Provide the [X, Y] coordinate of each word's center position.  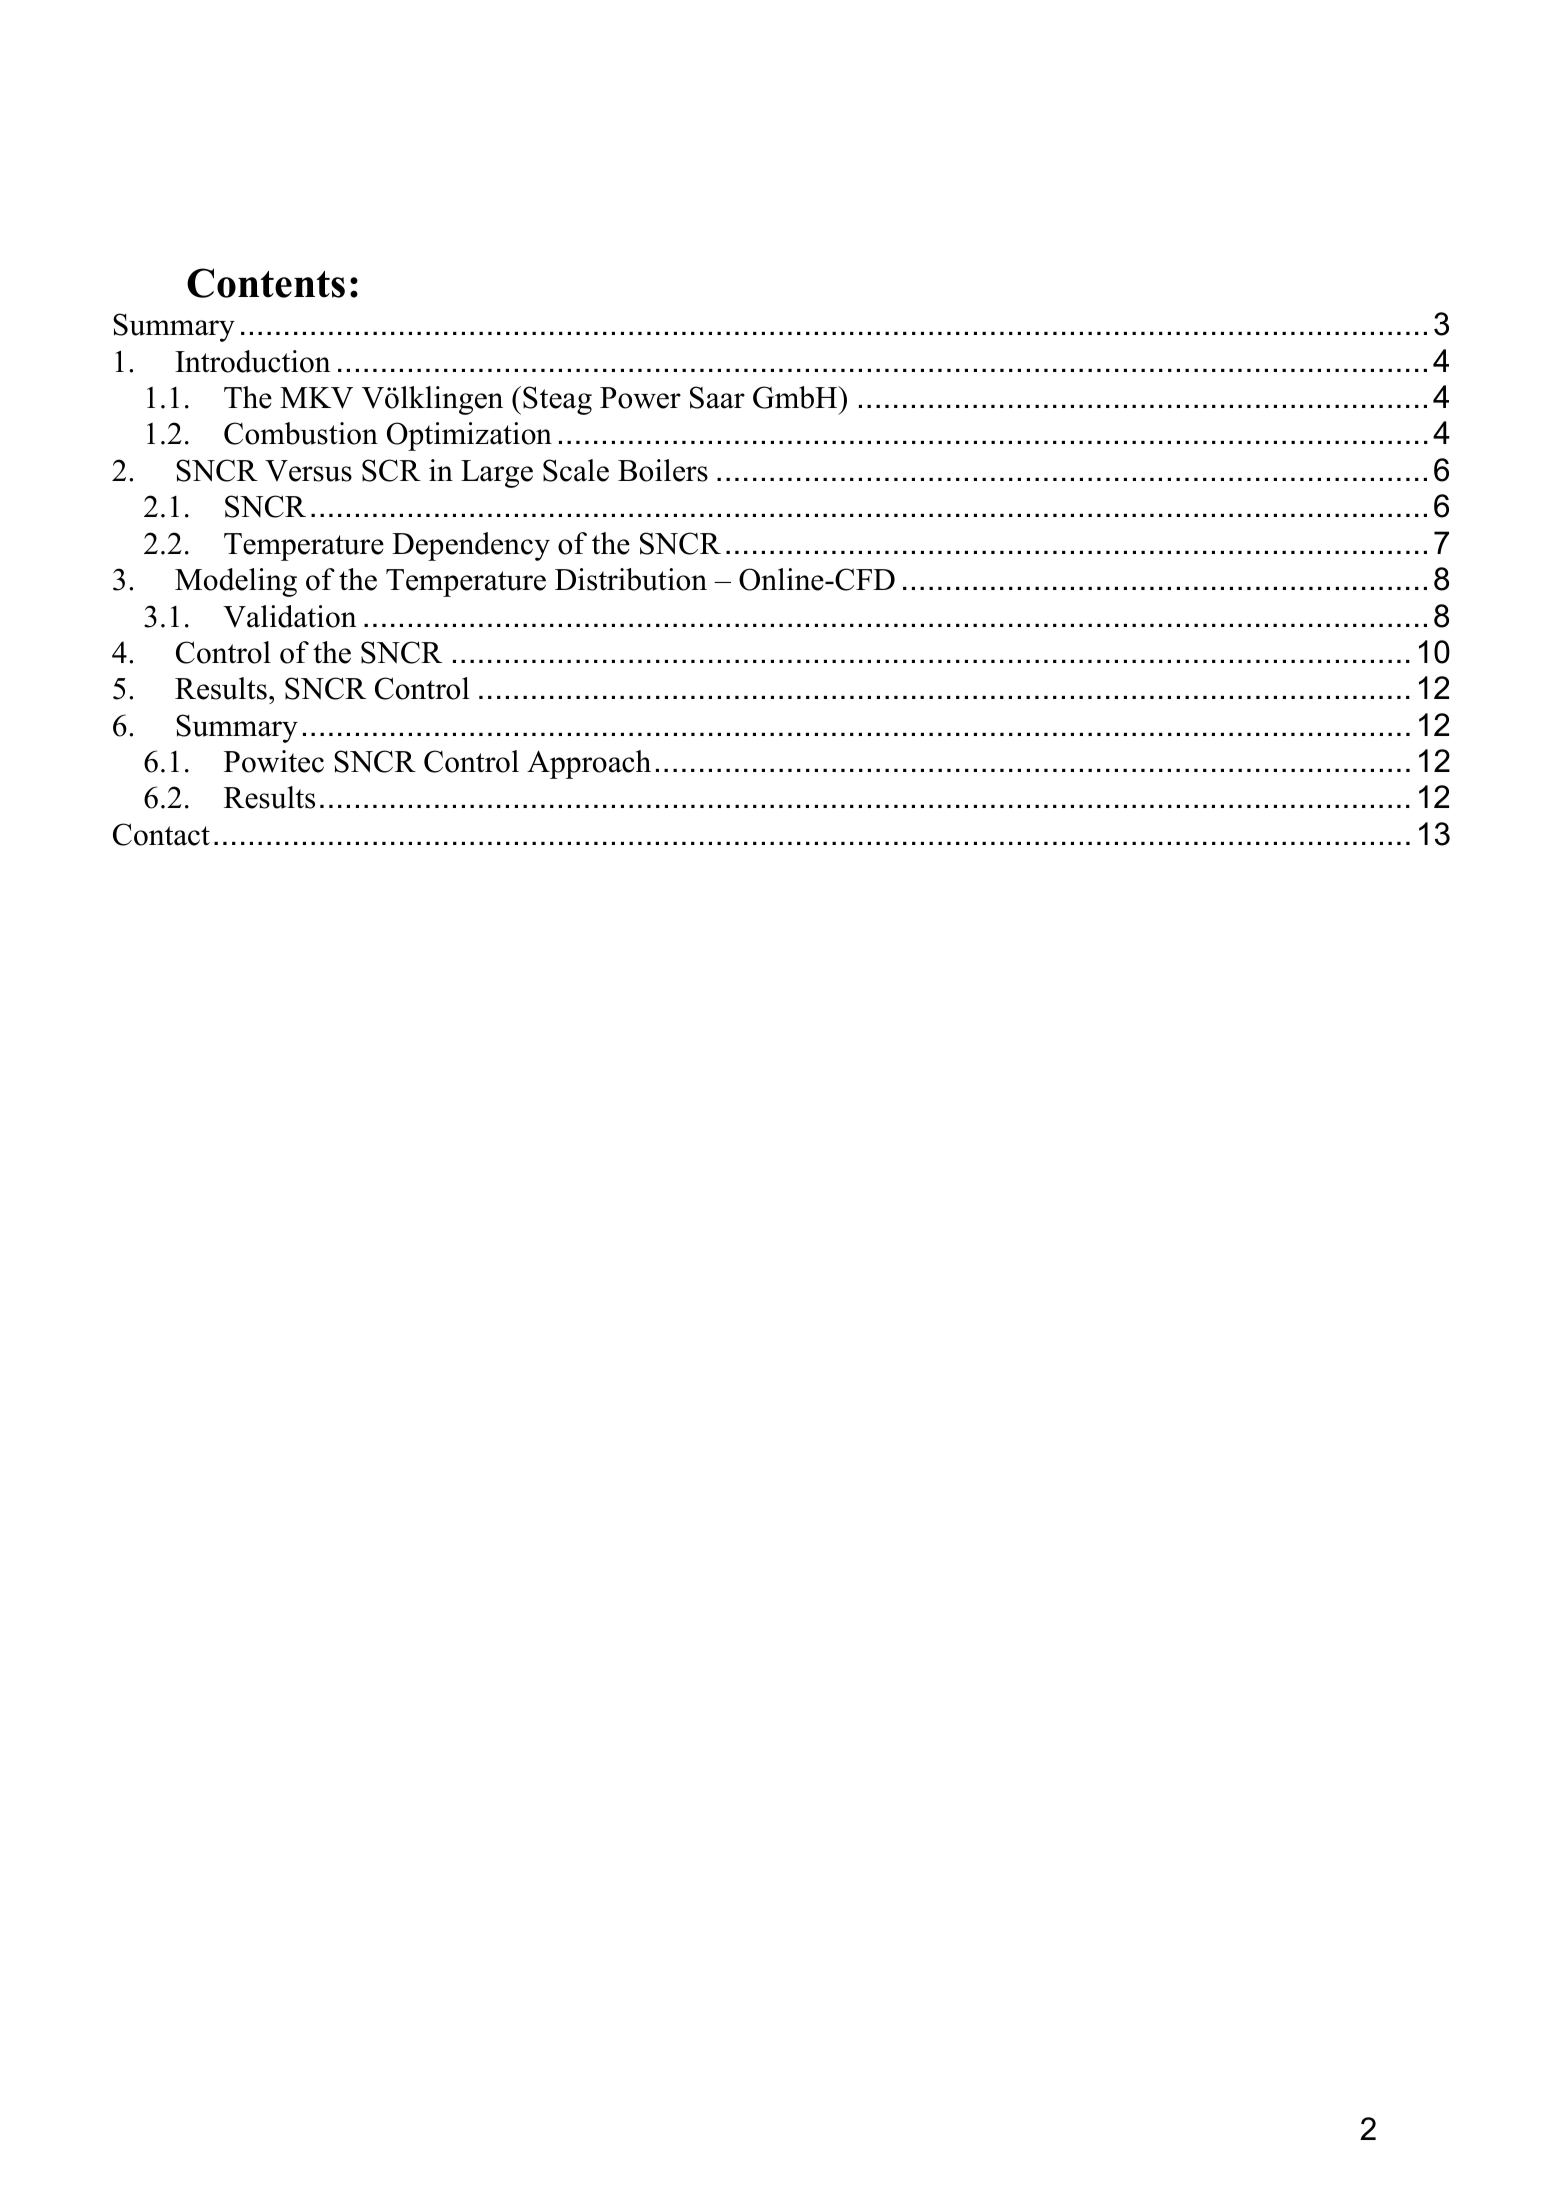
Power [640, 398]
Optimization [469, 436]
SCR [391, 470]
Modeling [236, 582]
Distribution [631, 579]
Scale [576, 470]
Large [497, 474]
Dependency [471, 546]
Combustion [301, 433]
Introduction [253, 361]
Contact [161, 834]
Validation [290, 616]
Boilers [663, 470]
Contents [266, 283]
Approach [589, 764]
